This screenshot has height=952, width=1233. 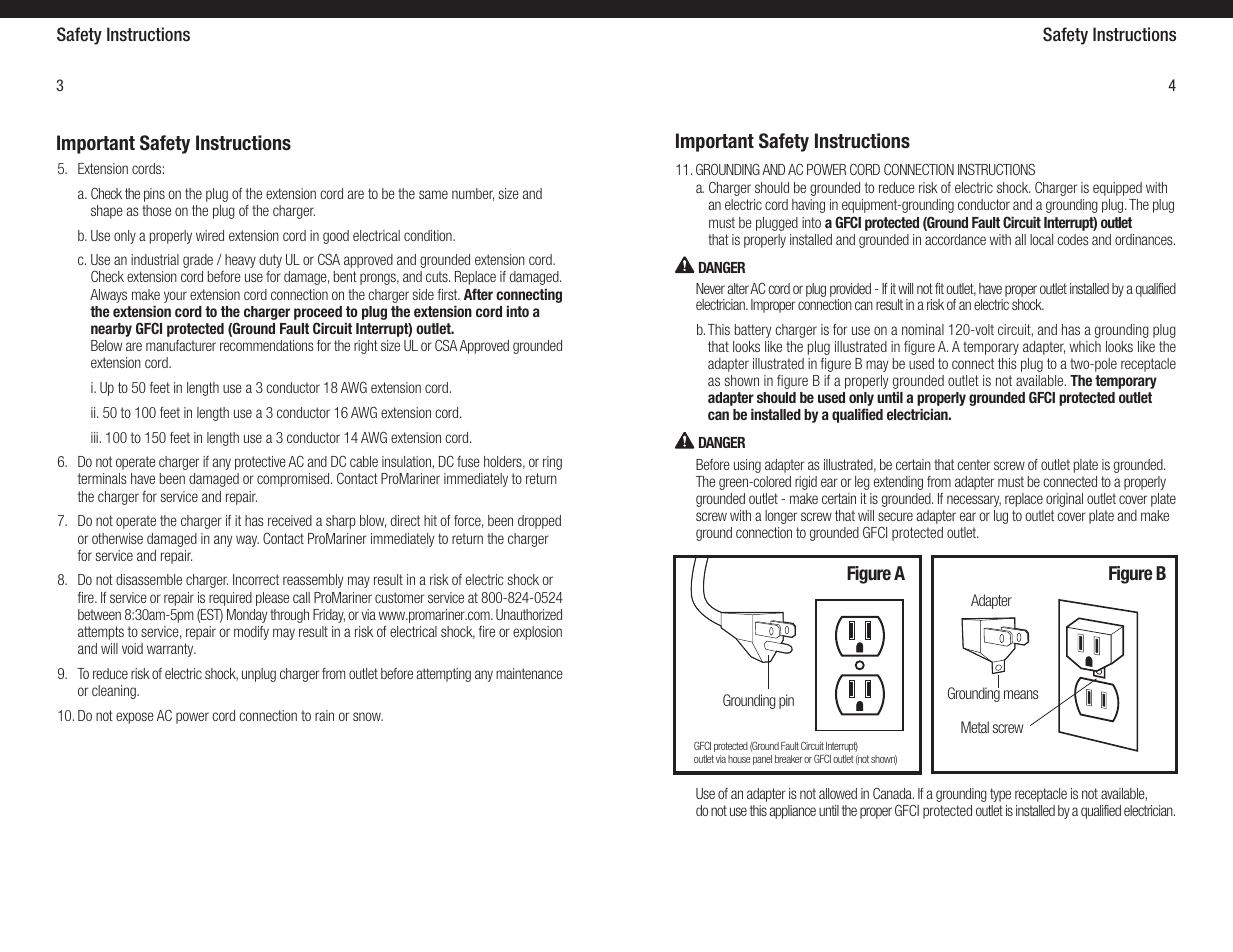 What do you see at coordinates (552, 463) in the screenshot?
I see `ring` at bounding box center [552, 463].
